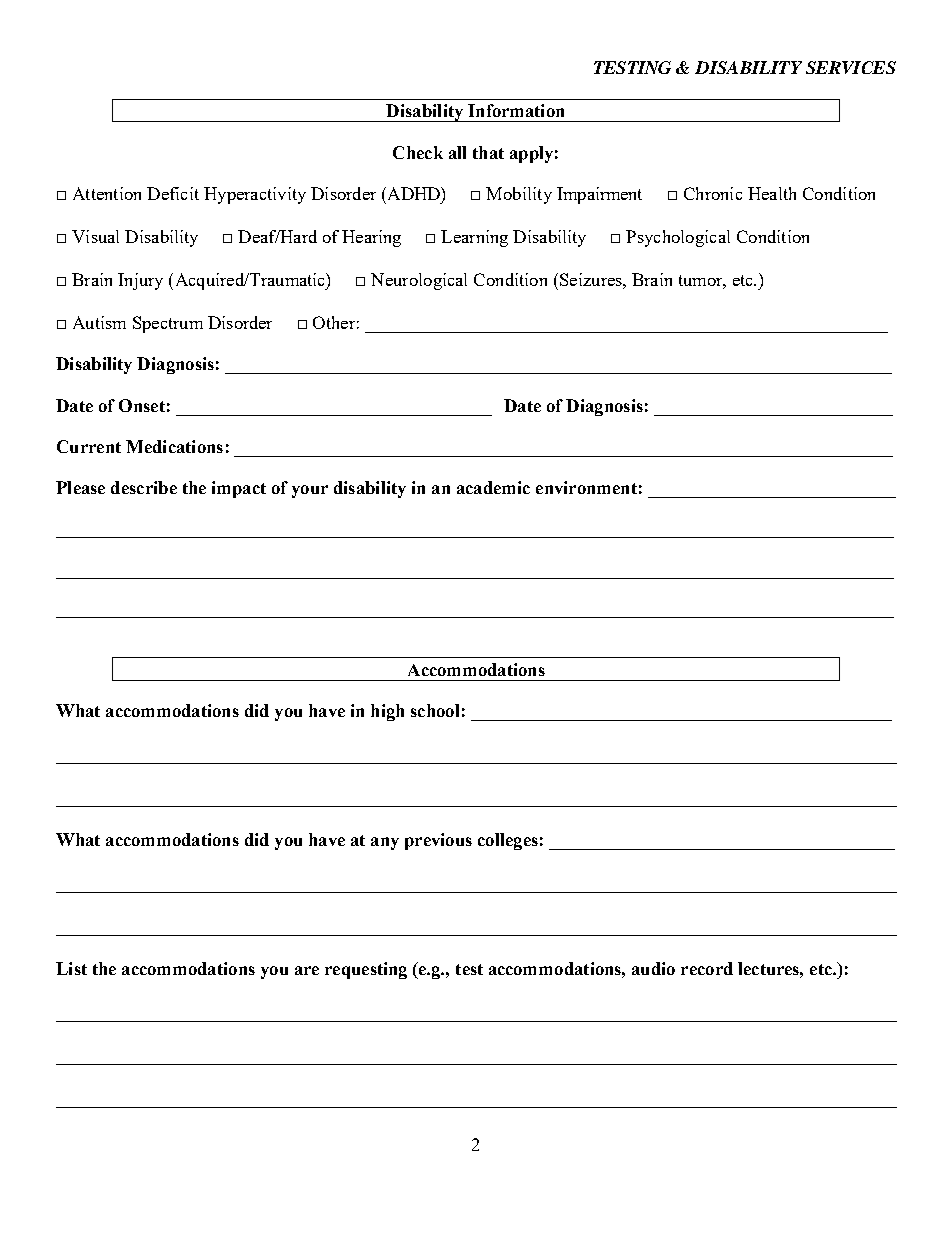 This screenshot has width=952, height=1233. What do you see at coordinates (678, 238) in the screenshot?
I see `Psychological` at bounding box center [678, 238].
